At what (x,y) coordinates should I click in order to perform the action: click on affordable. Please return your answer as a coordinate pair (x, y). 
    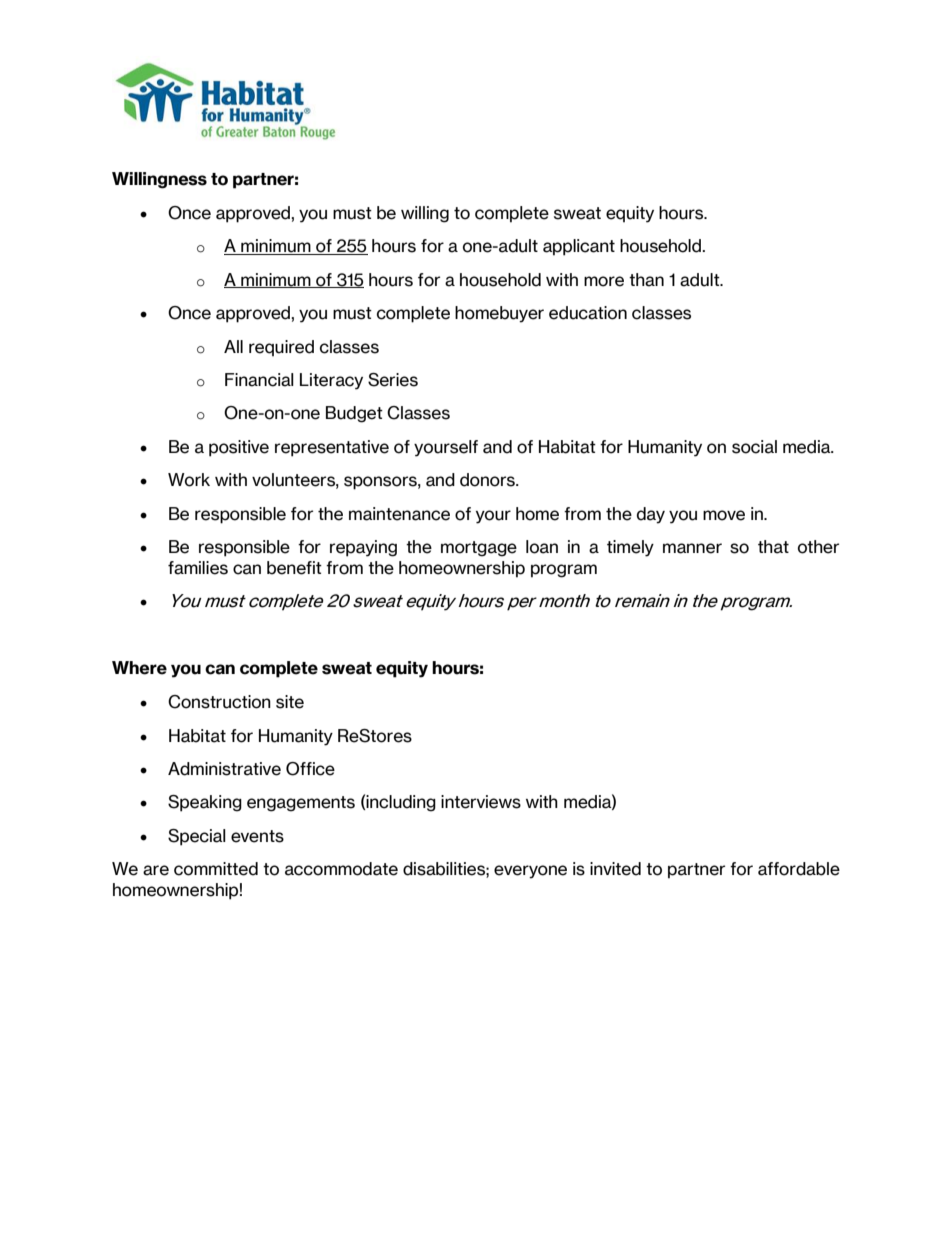
    Looking at the image, I should click on (799, 869).
